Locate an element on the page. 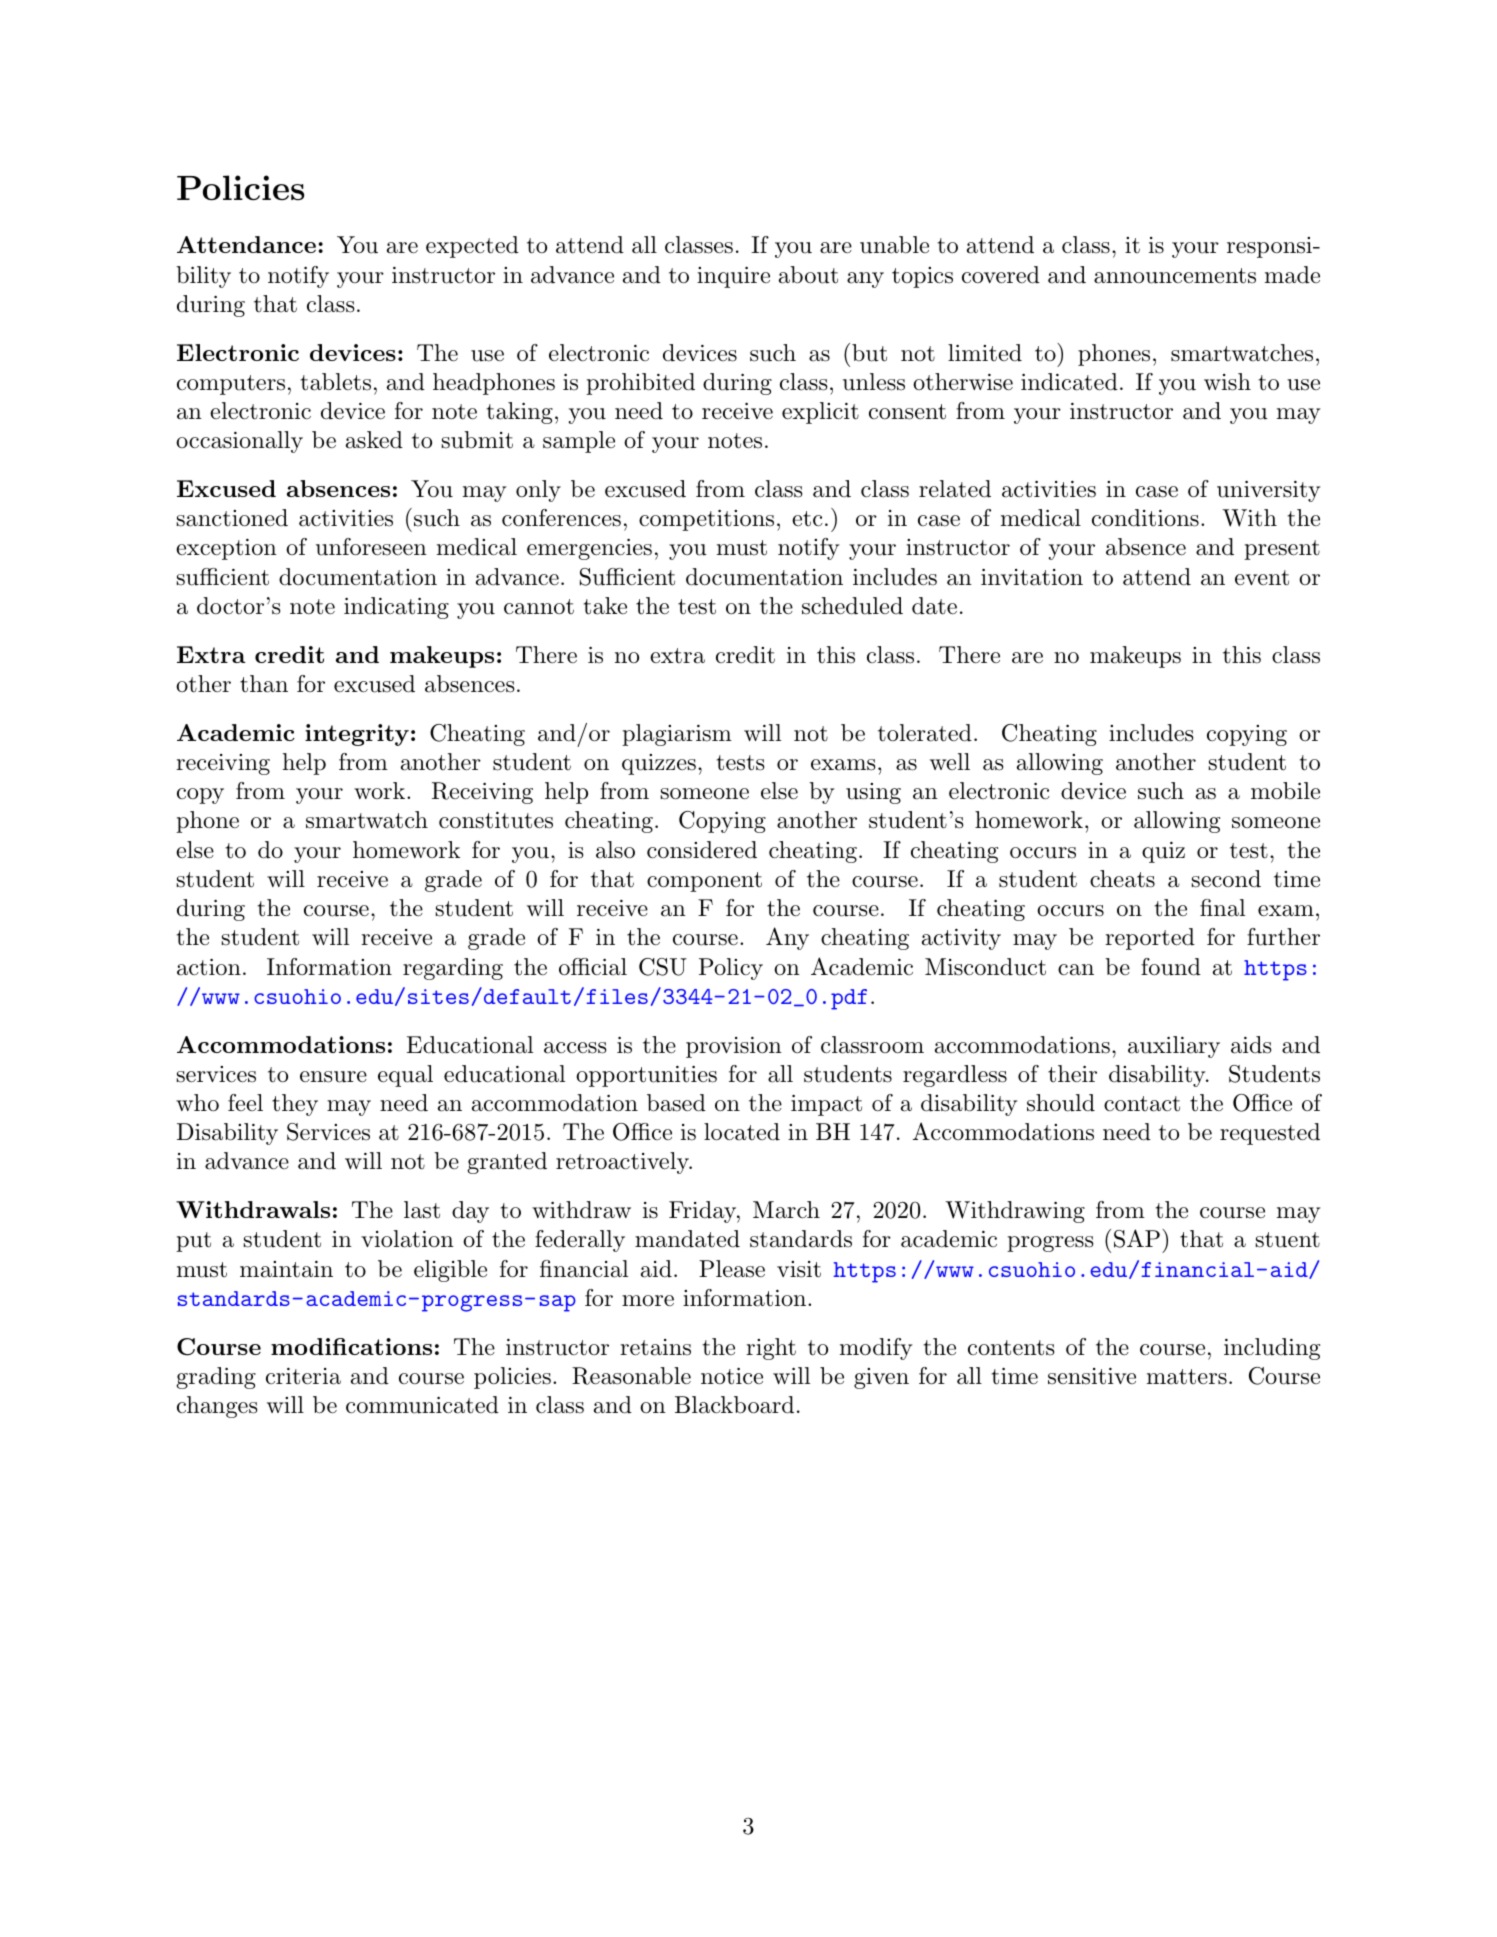  expected is located at coordinates (472, 247).
